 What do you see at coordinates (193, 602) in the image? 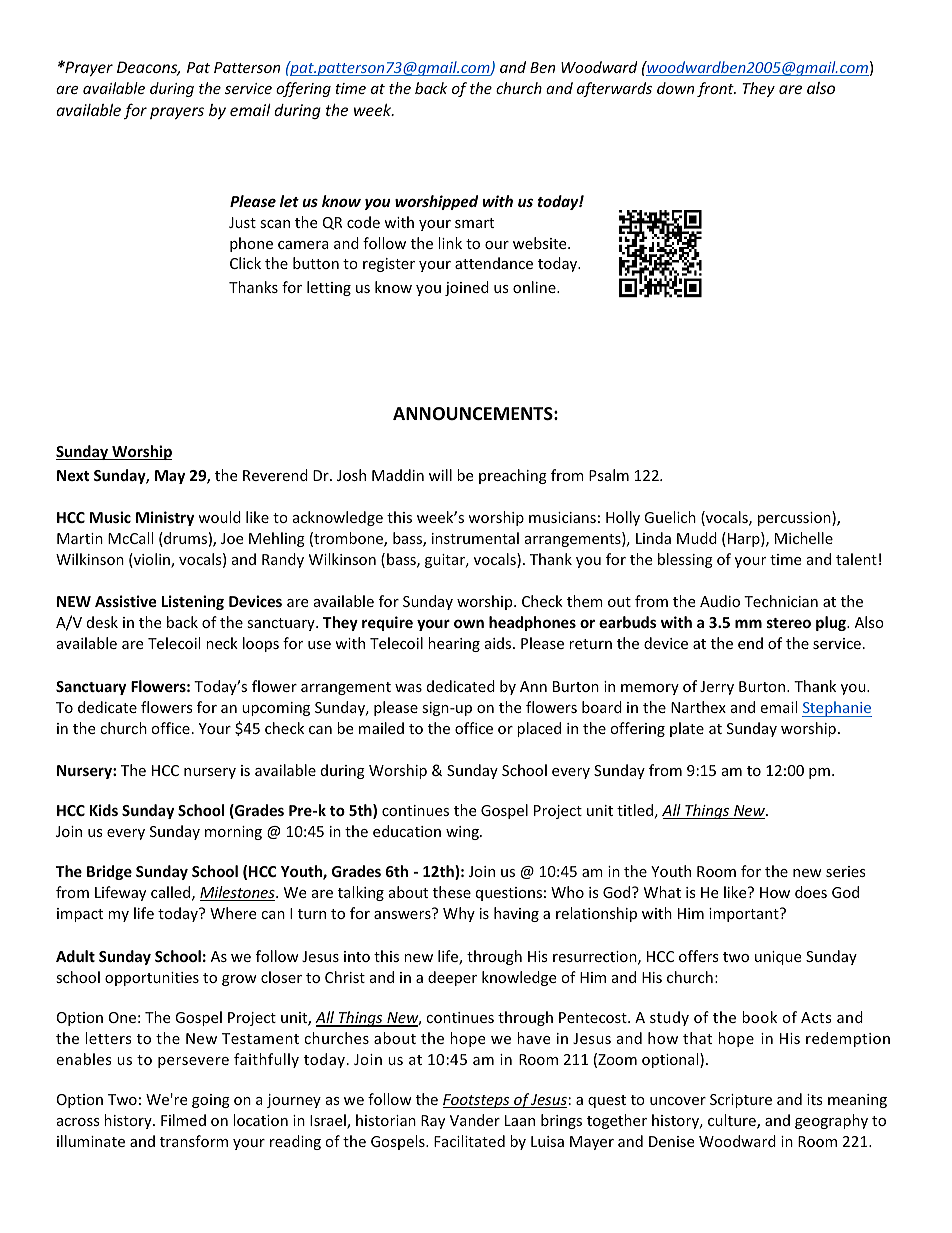
I see `Listening` at bounding box center [193, 602].
